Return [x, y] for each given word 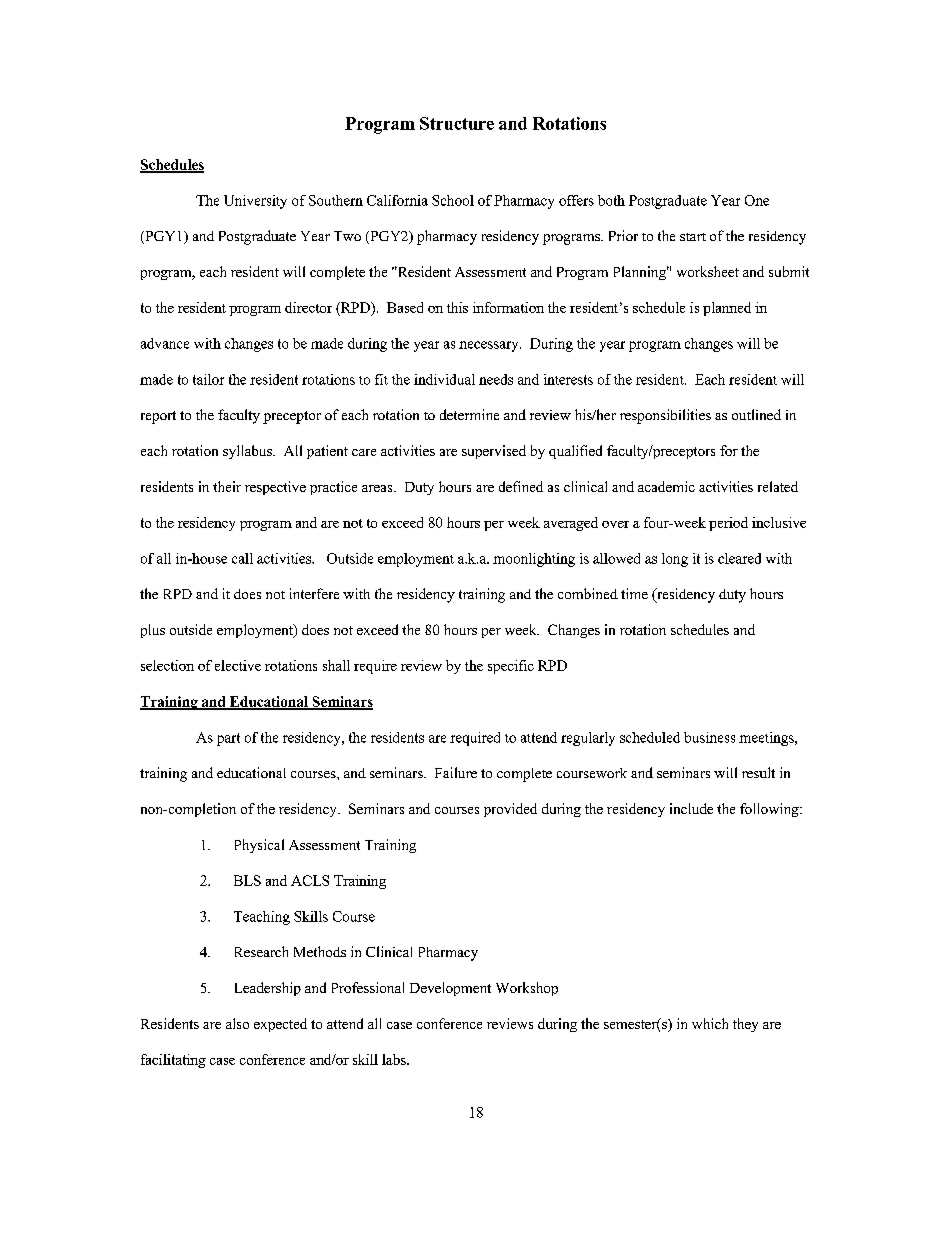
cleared [739, 558]
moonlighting [534, 560]
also [237, 1023]
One [757, 200]
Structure [457, 123]
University [255, 202]
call [242, 558]
